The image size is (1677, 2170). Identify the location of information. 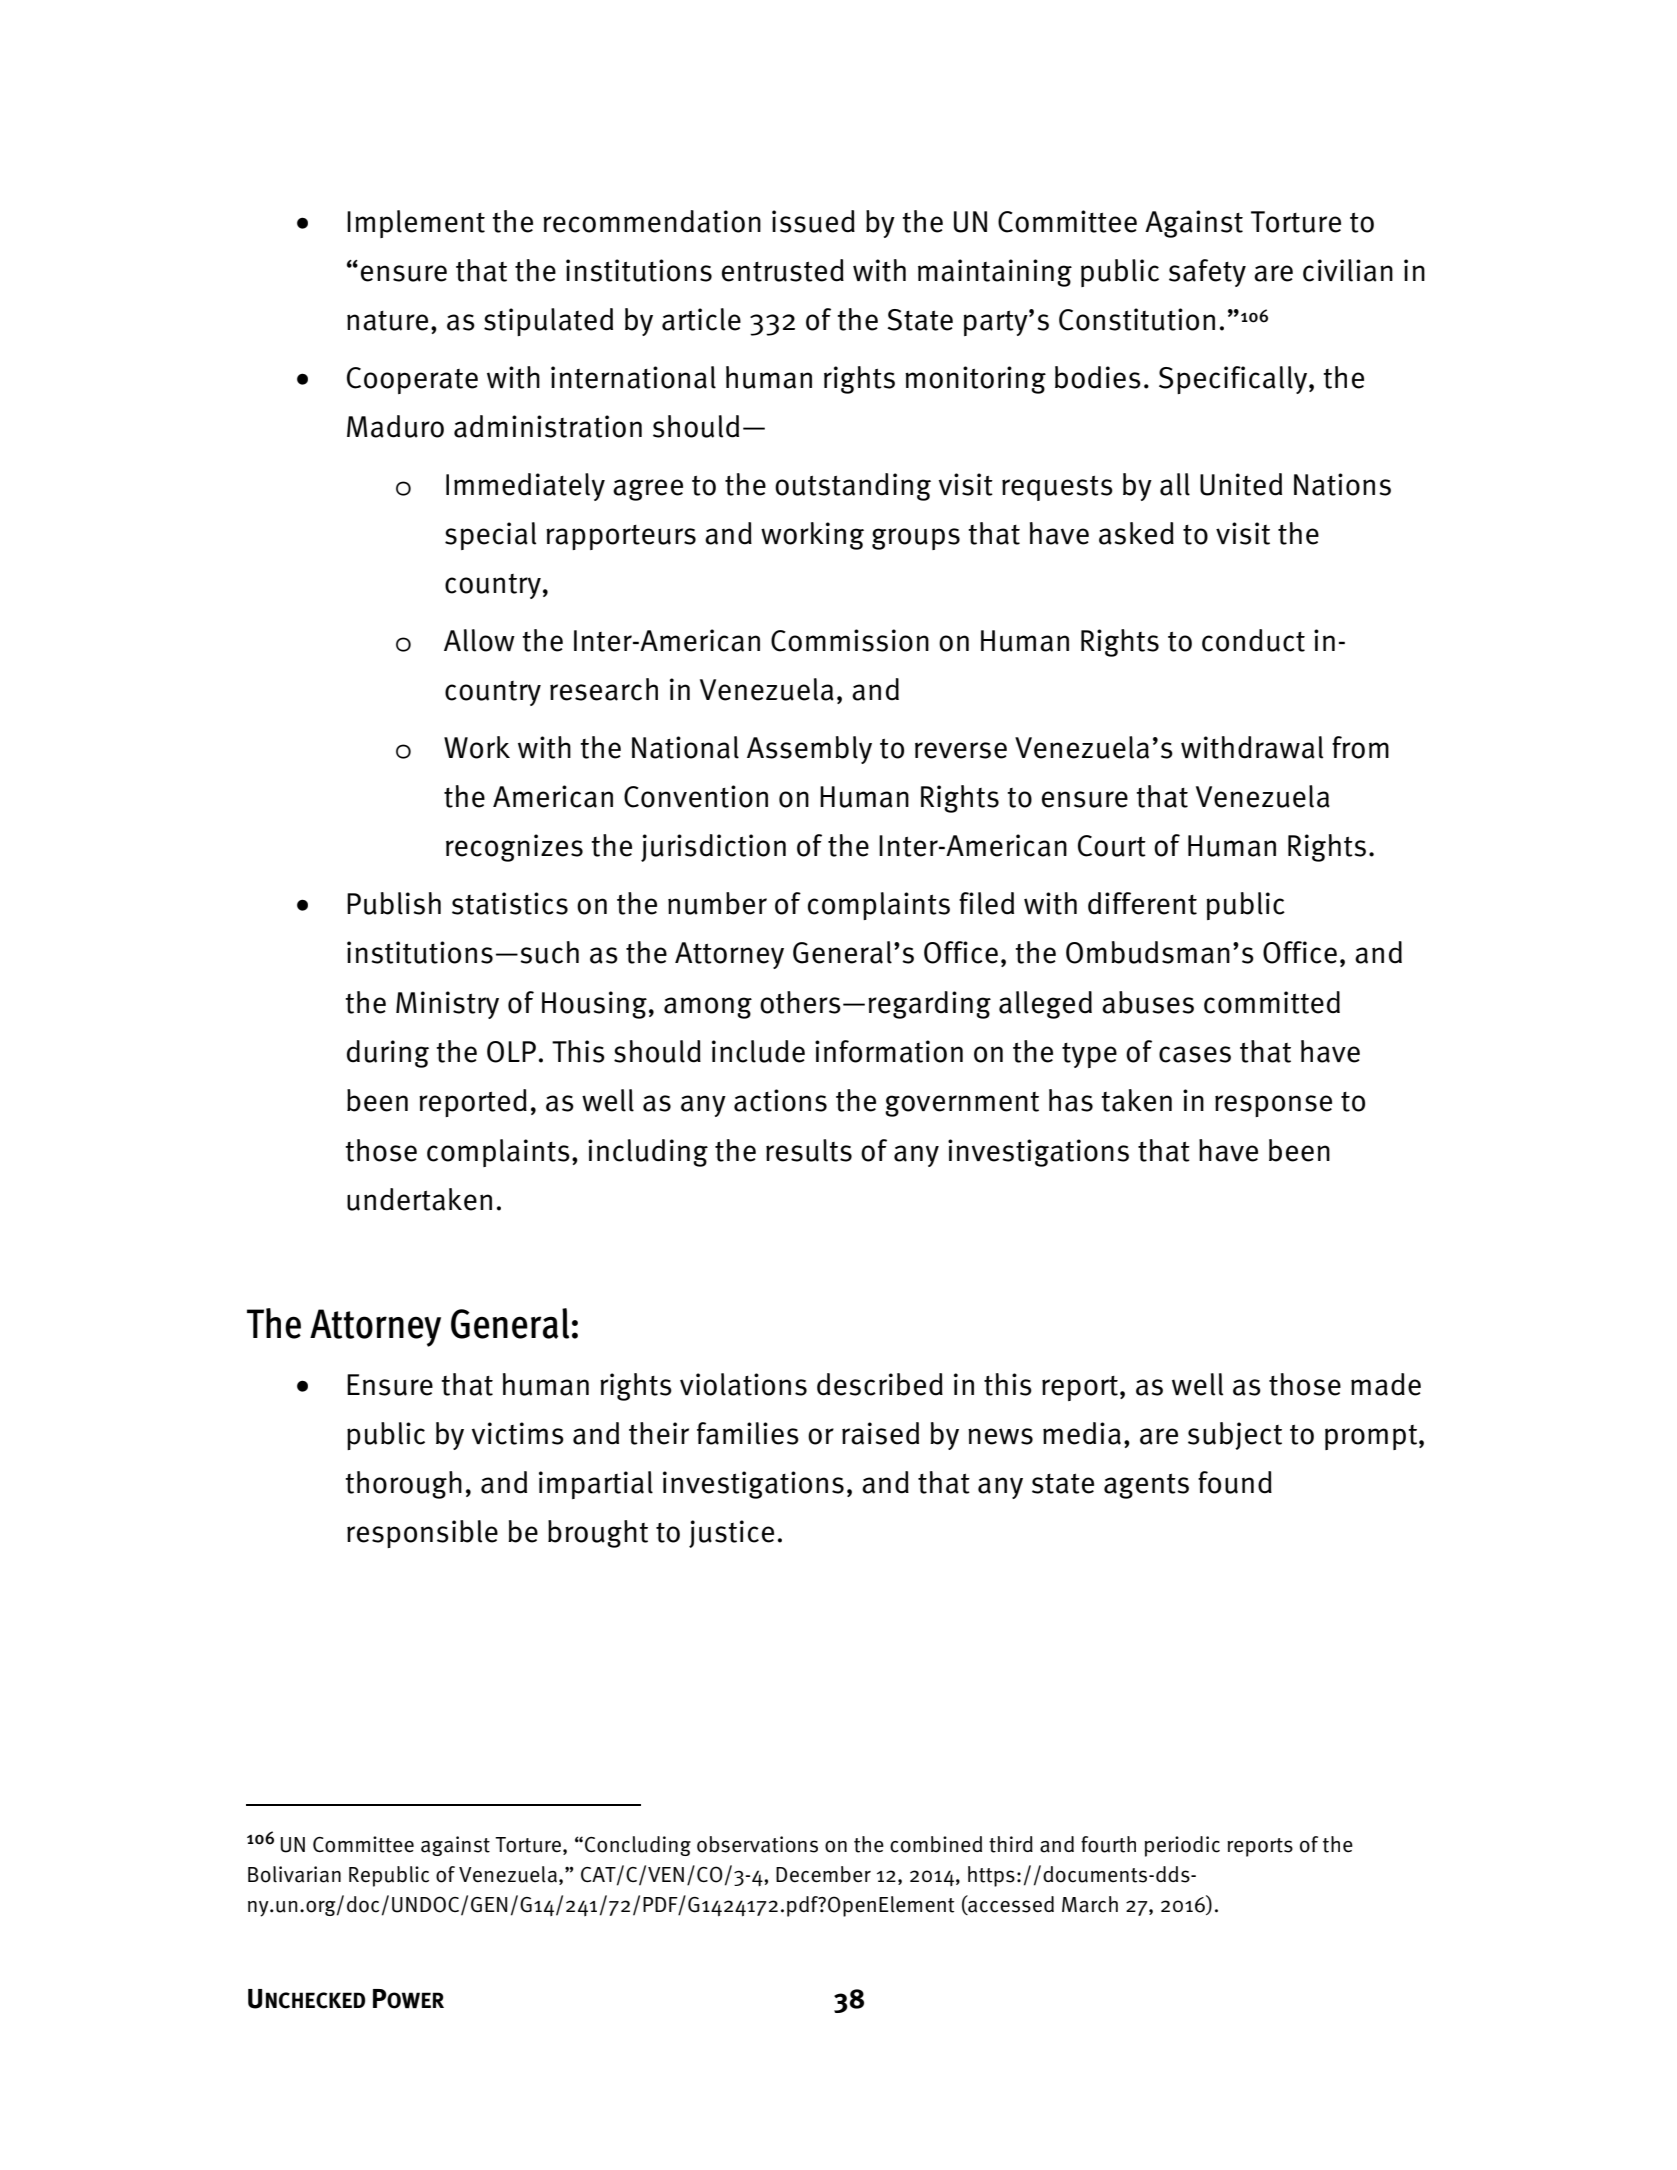
(889, 1051).
